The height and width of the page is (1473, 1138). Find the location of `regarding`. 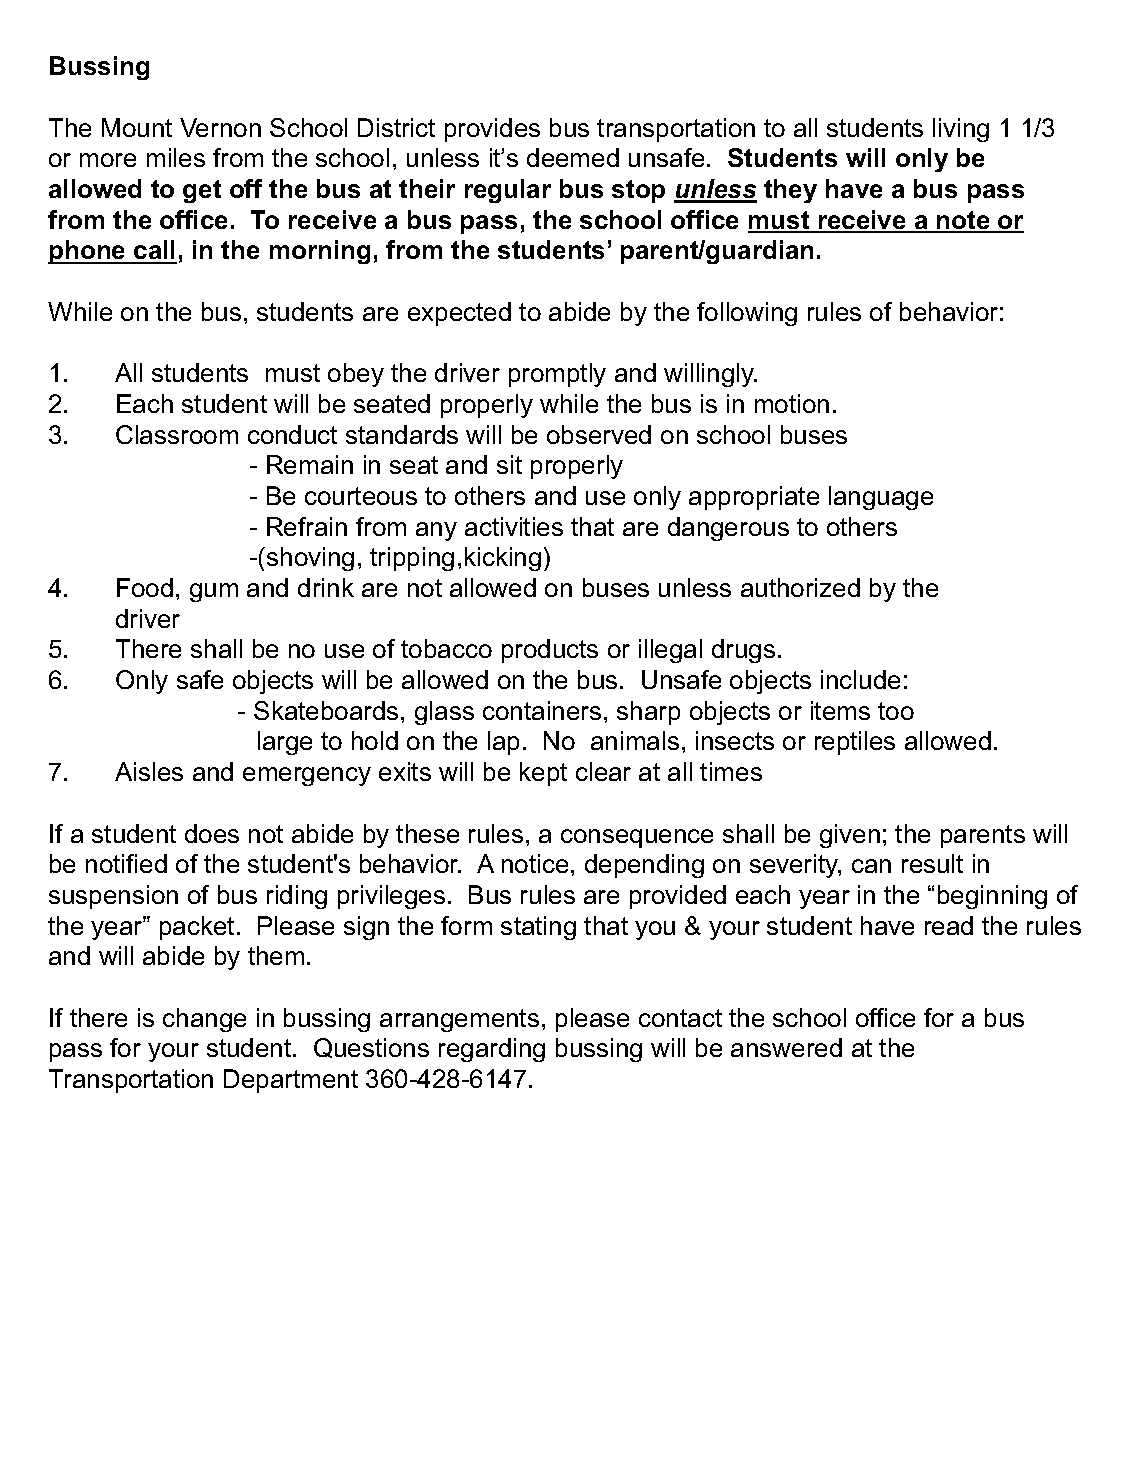

regarding is located at coordinates (492, 1050).
